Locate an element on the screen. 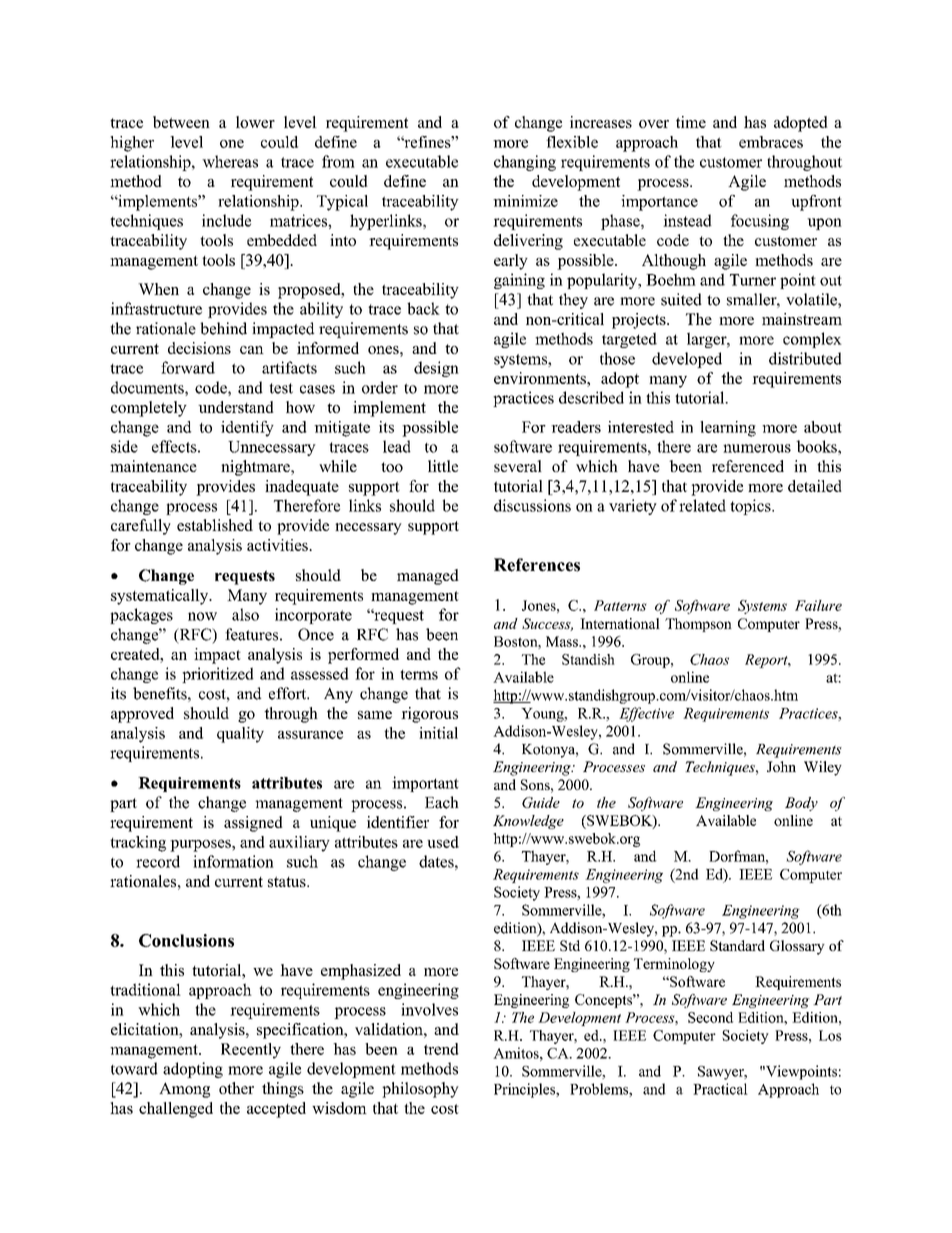  information is located at coordinates (233, 861).
